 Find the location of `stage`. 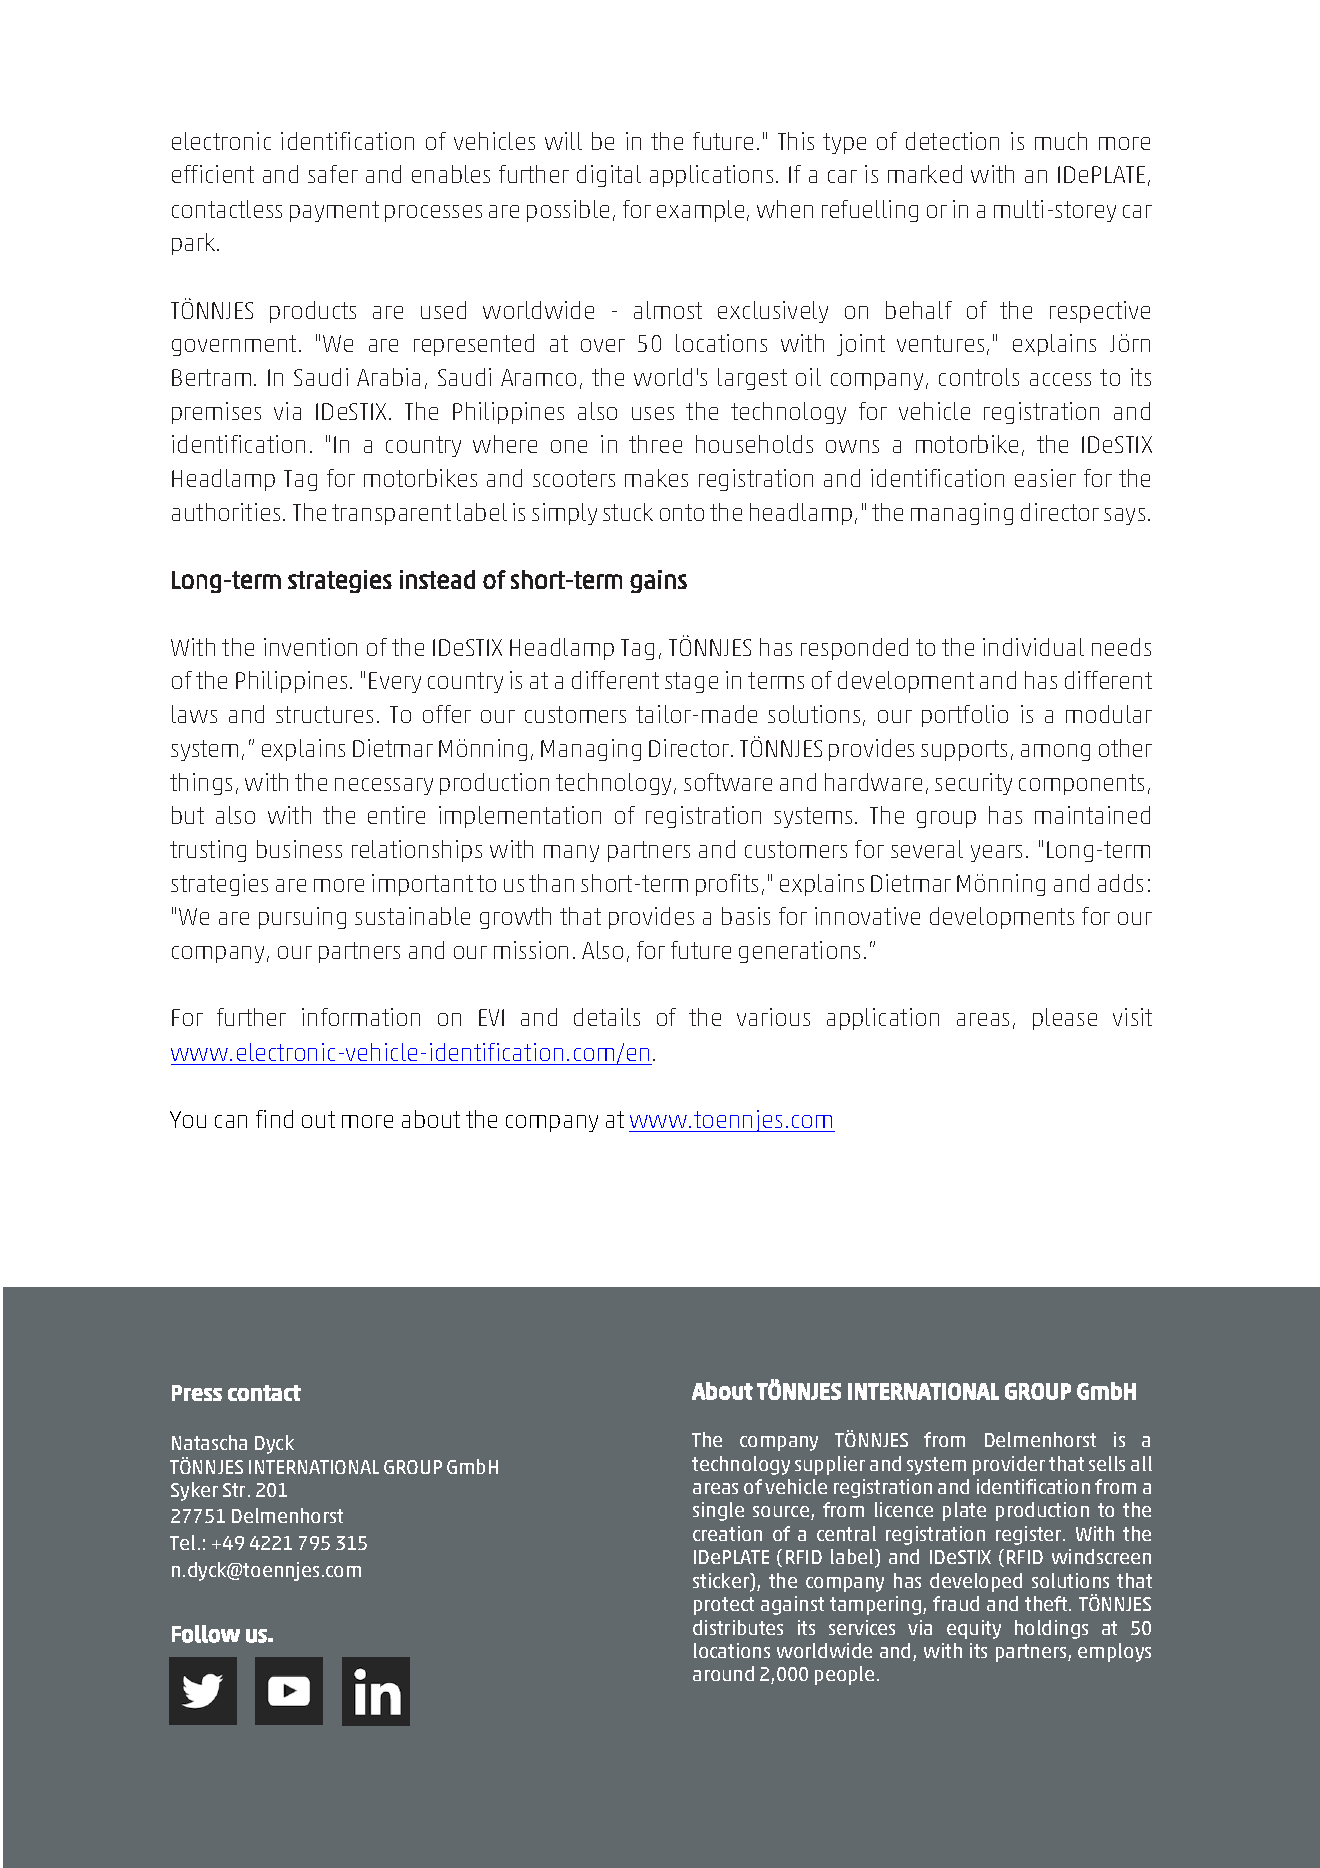

stage is located at coordinates (691, 682).
